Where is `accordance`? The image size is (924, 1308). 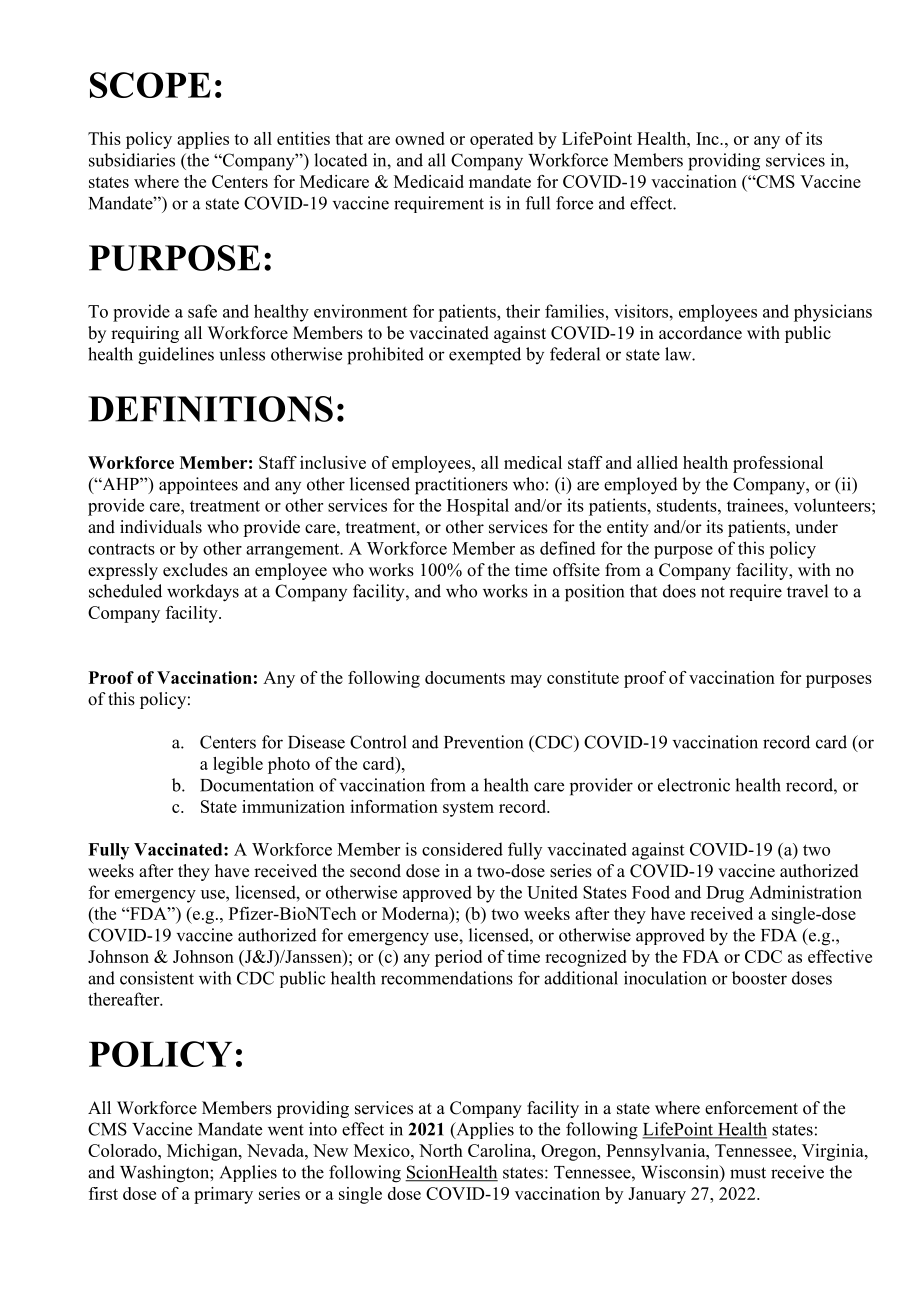 accordance is located at coordinates (700, 333).
